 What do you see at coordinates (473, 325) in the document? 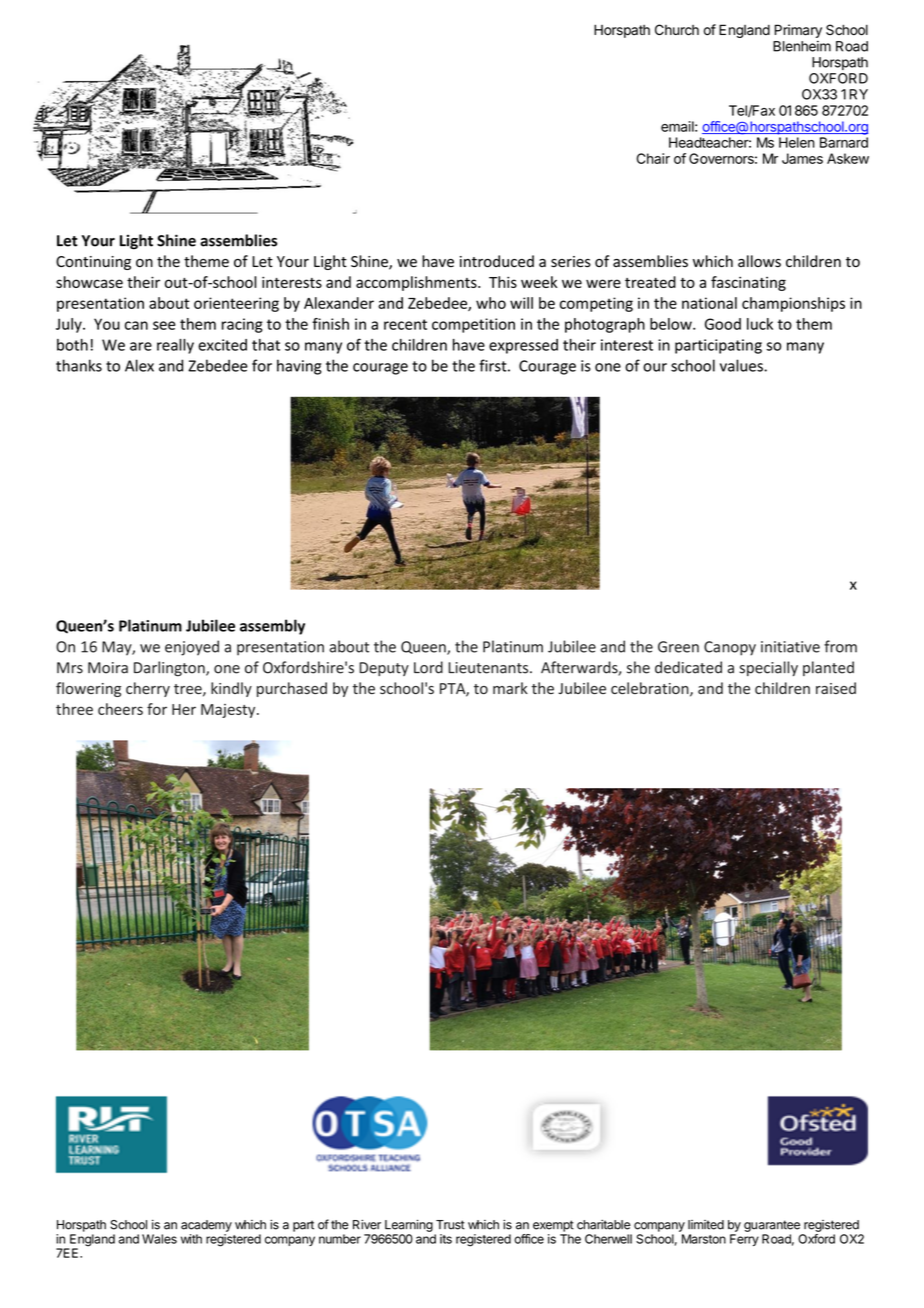
I see `competition` at bounding box center [473, 325].
